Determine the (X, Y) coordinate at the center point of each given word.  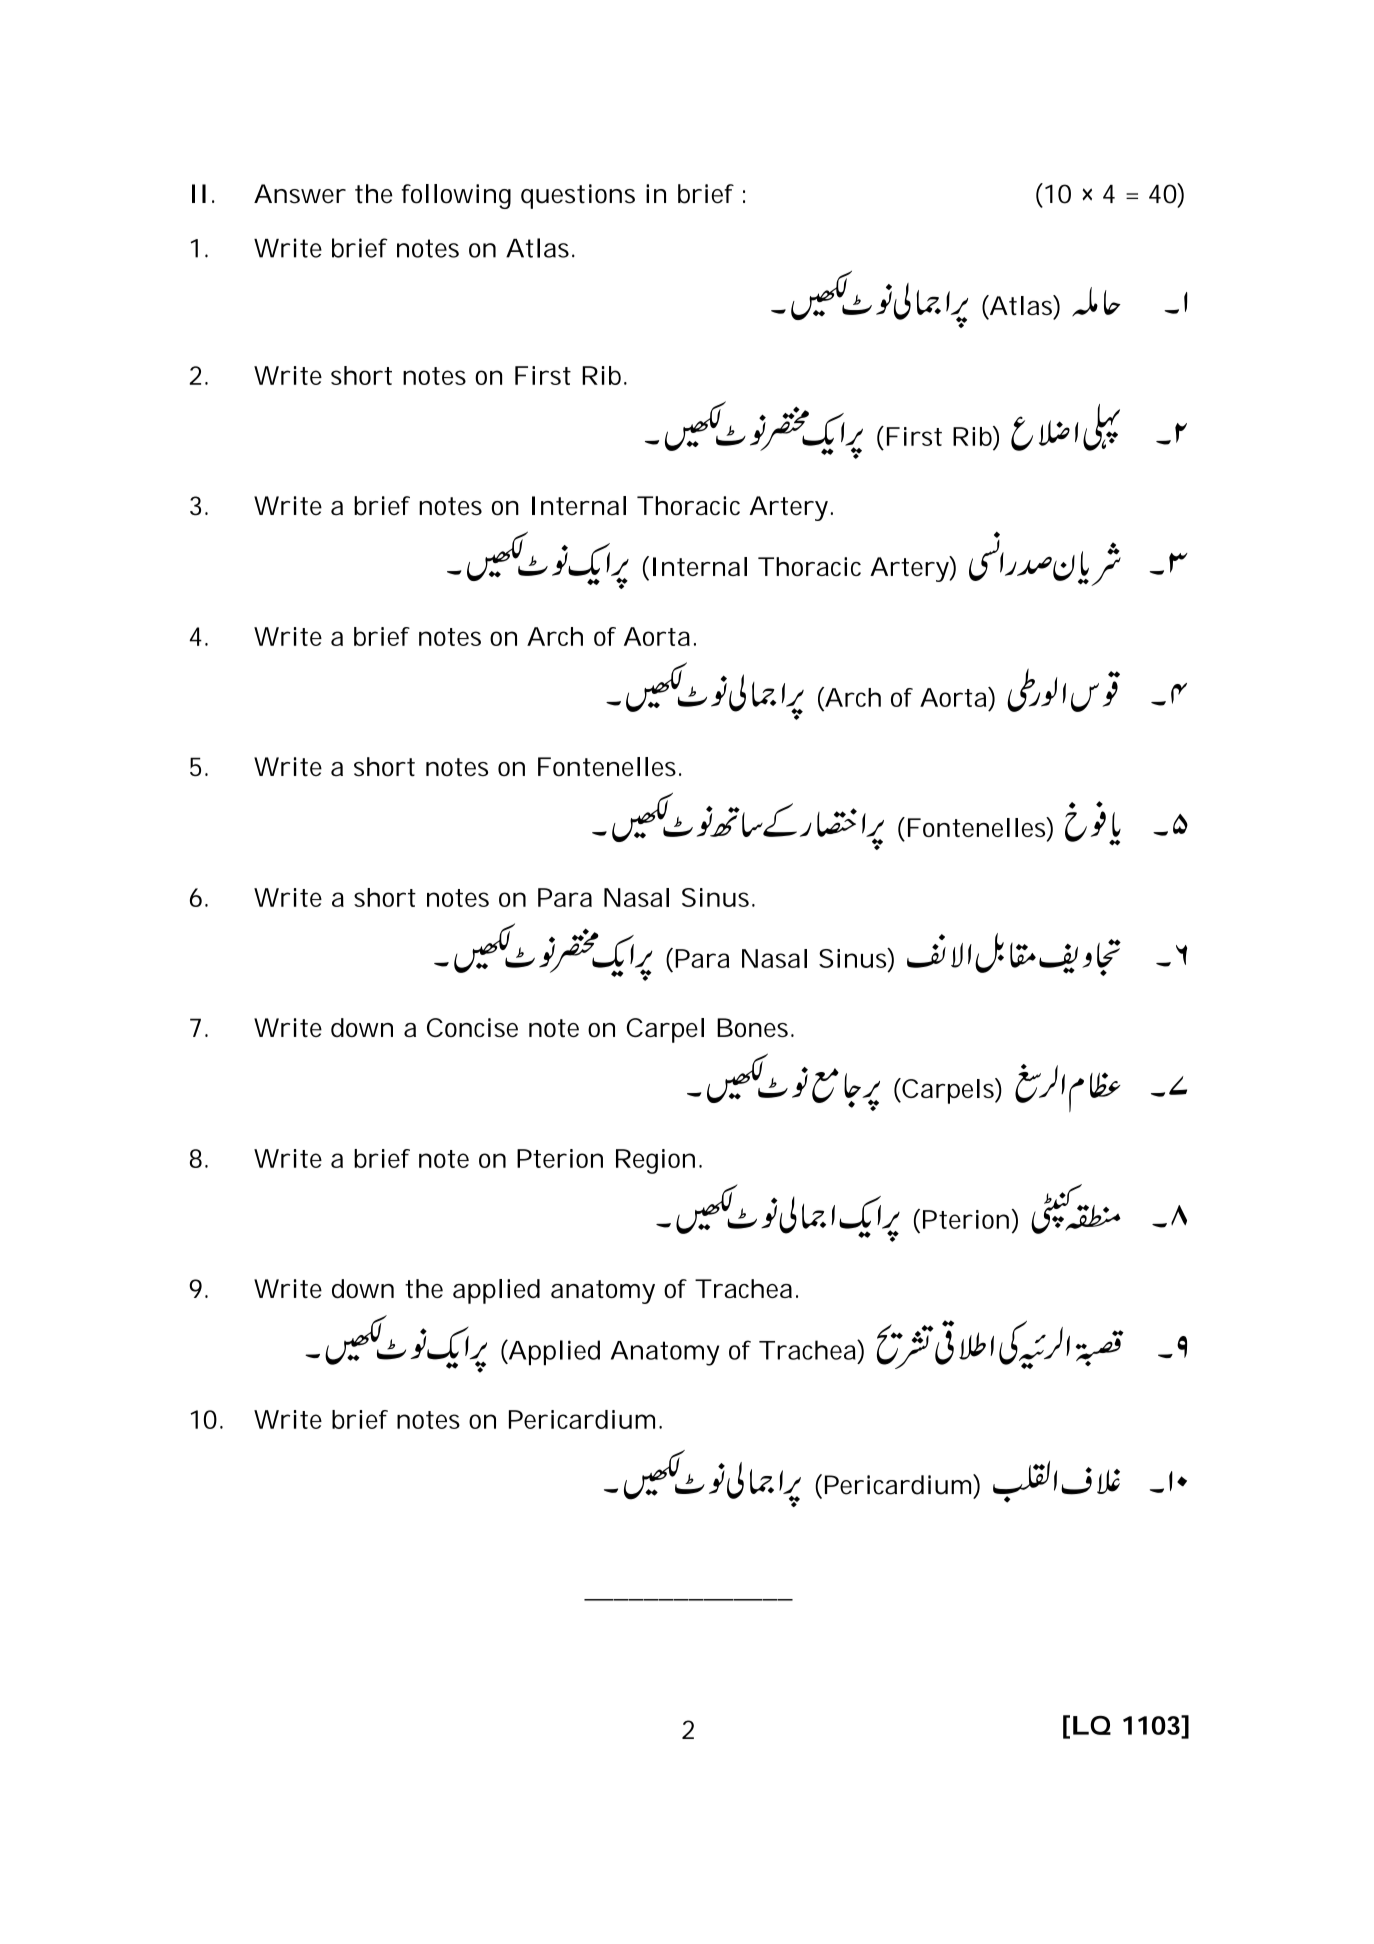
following (456, 196)
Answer (300, 194)
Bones (754, 1027)
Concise (472, 1027)
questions (578, 196)
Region (655, 1161)
